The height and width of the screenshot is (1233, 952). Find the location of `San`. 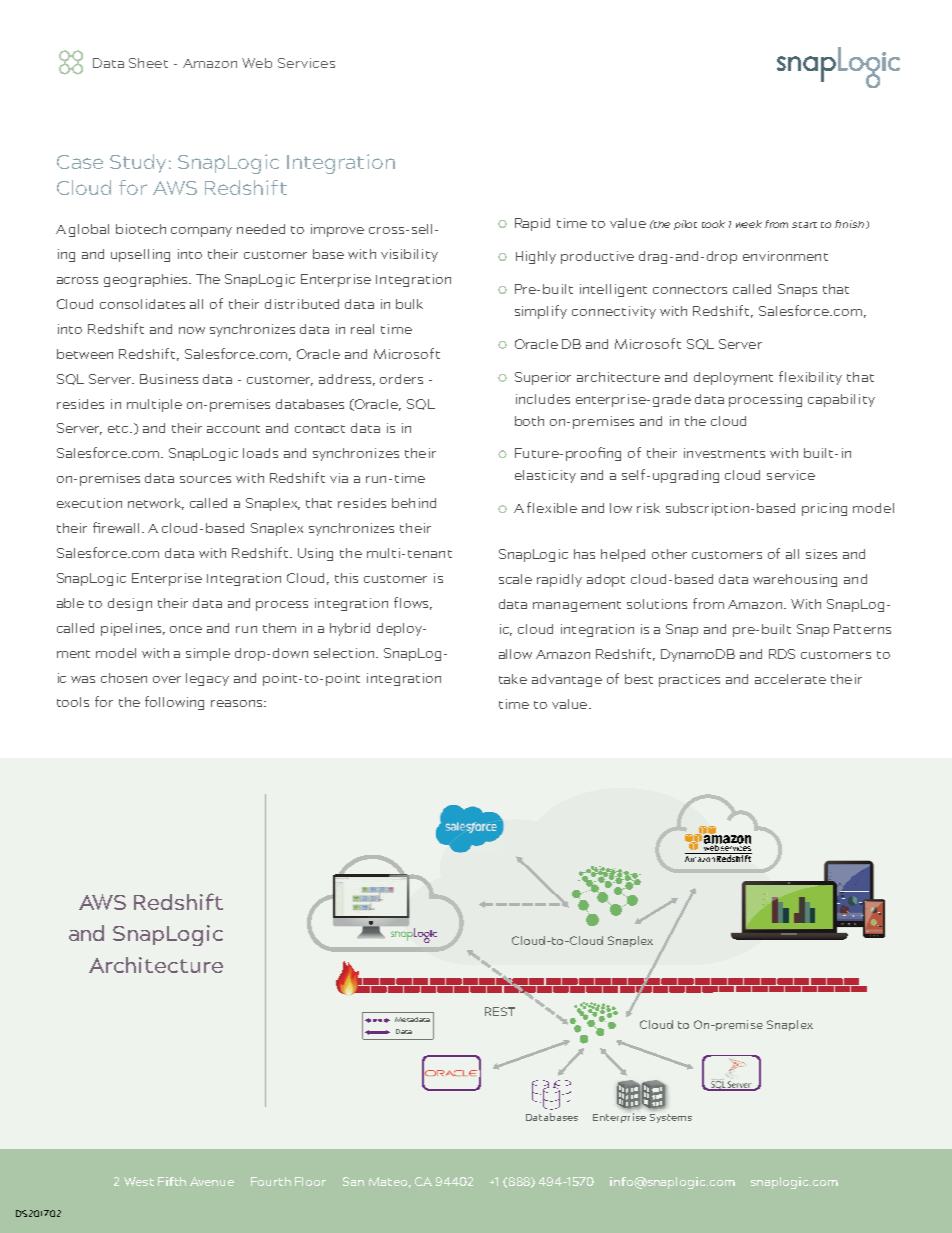

San is located at coordinates (353, 1181).
